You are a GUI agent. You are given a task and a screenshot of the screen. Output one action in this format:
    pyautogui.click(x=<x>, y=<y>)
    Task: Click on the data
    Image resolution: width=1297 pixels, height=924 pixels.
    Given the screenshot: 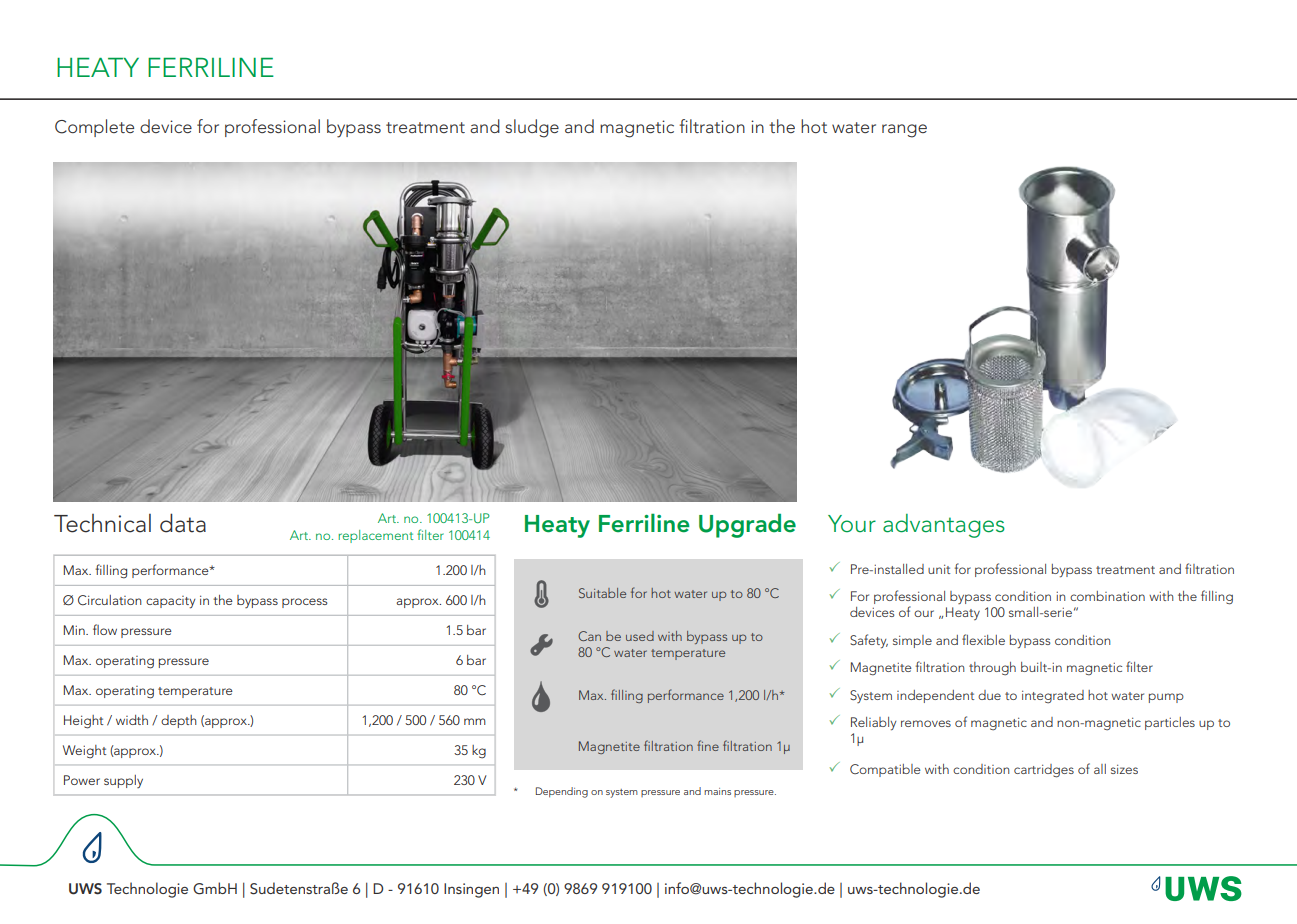 What is the action you would take?
    pyautogui.click(x=183, y=523)
